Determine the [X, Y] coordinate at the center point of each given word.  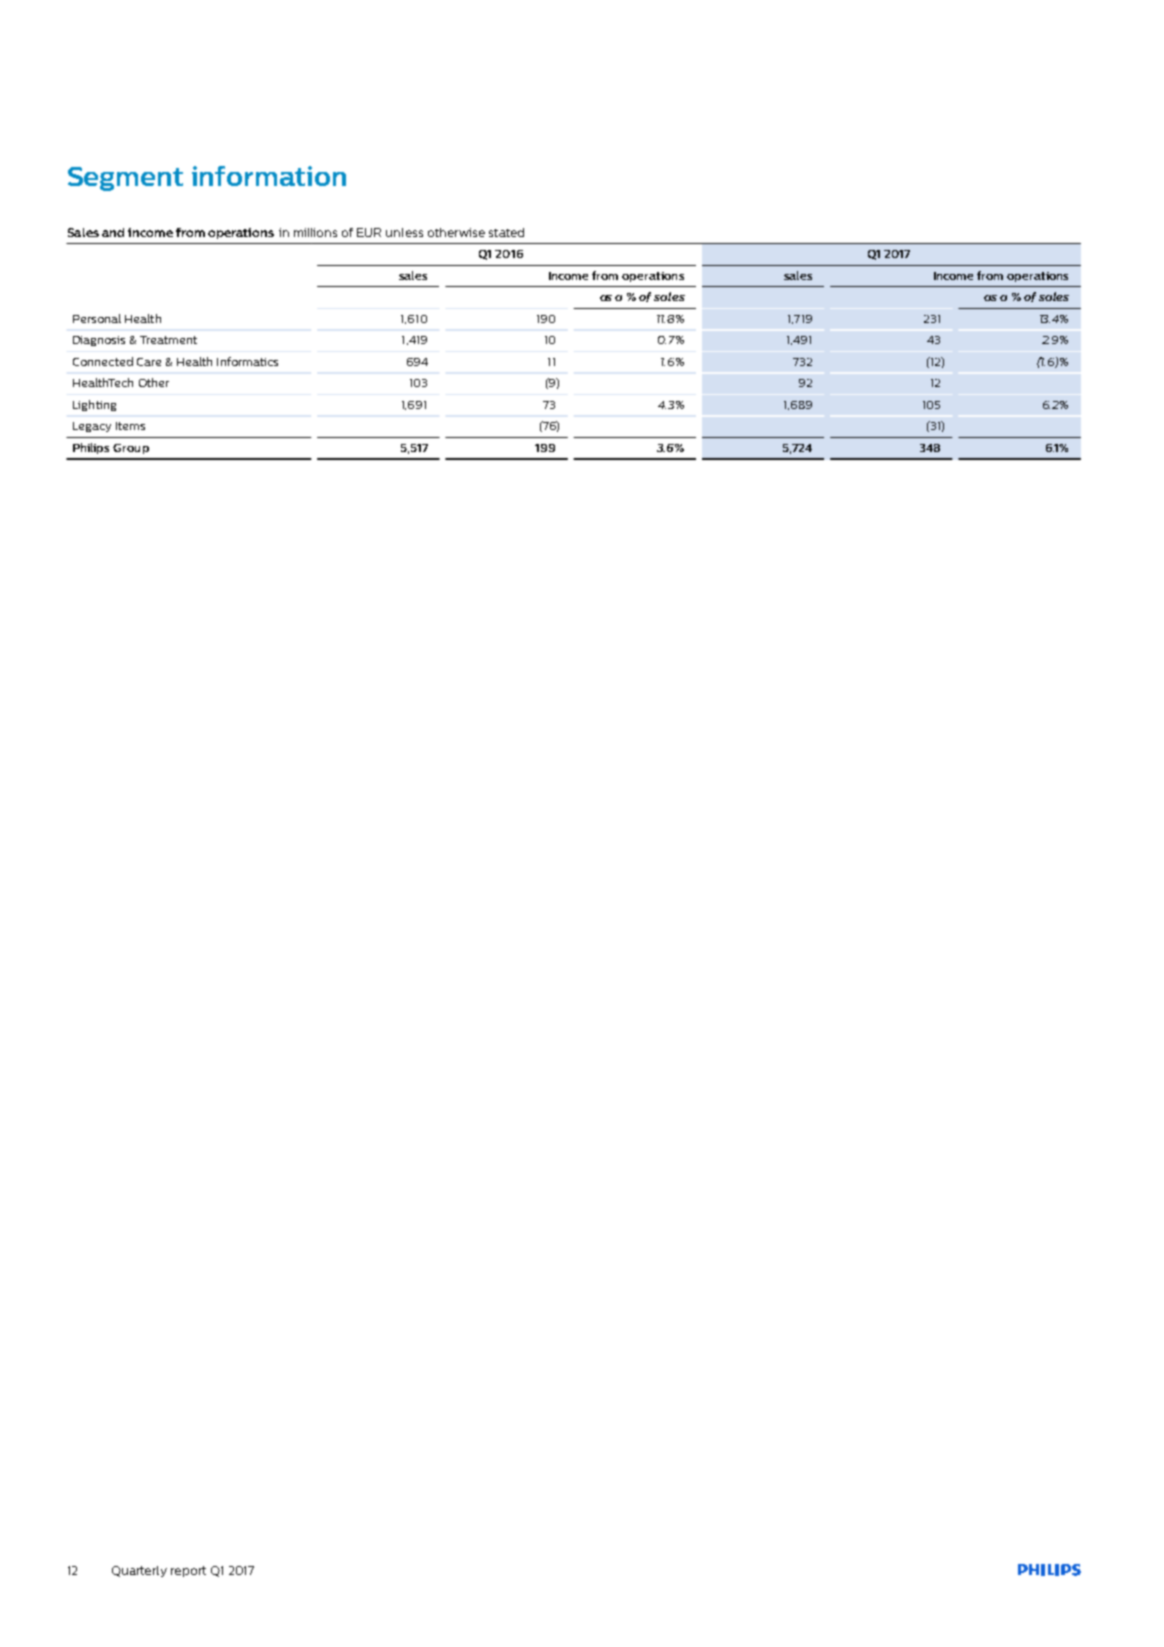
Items [130, 426]
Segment [125, 179]
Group [131, 449]
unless [404, 232]
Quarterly [139, 1571]
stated [506, 232]
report [188, 1571]
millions [315, 232]
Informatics [247, 361]
